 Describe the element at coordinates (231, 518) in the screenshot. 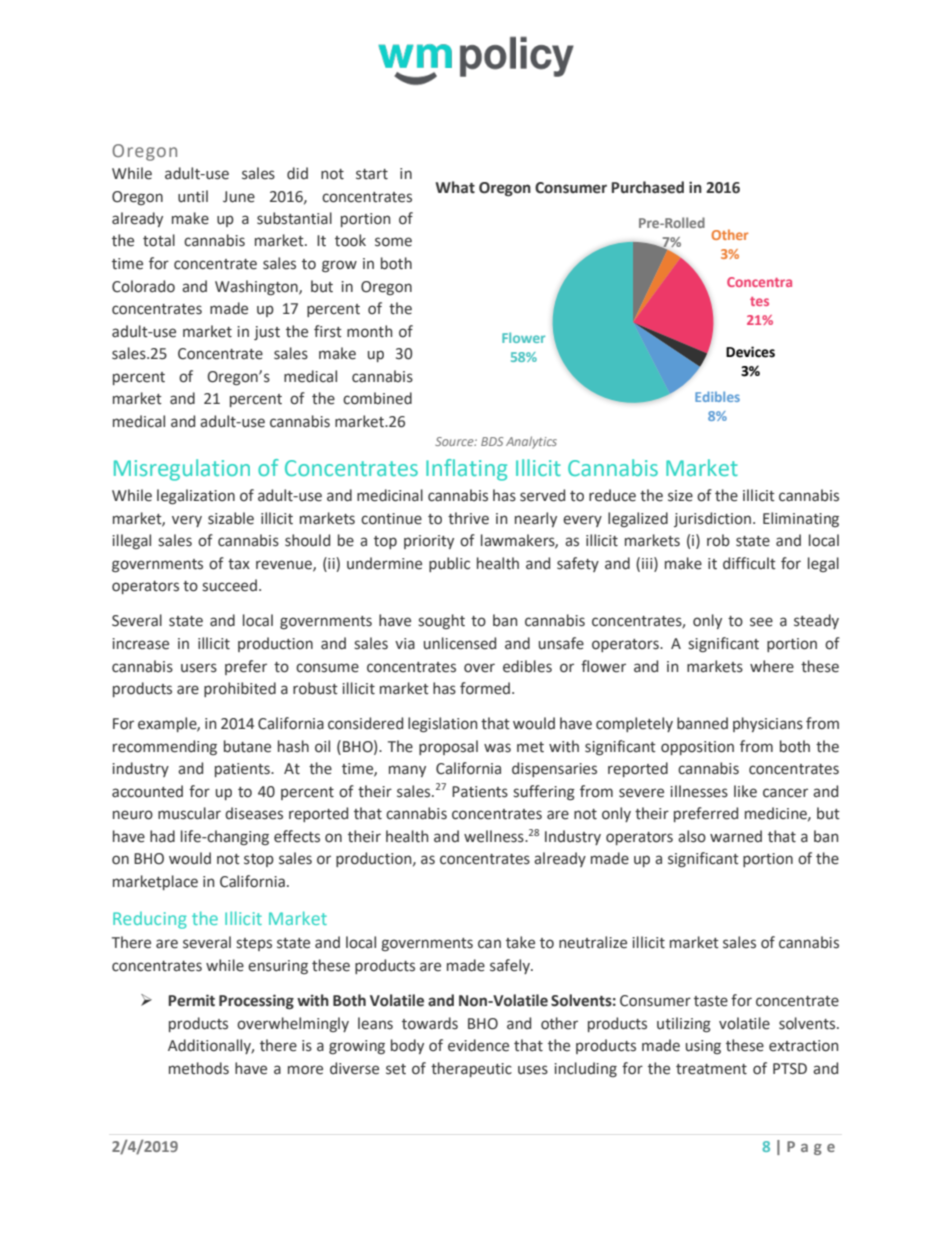

I see `sizable` at that location.
